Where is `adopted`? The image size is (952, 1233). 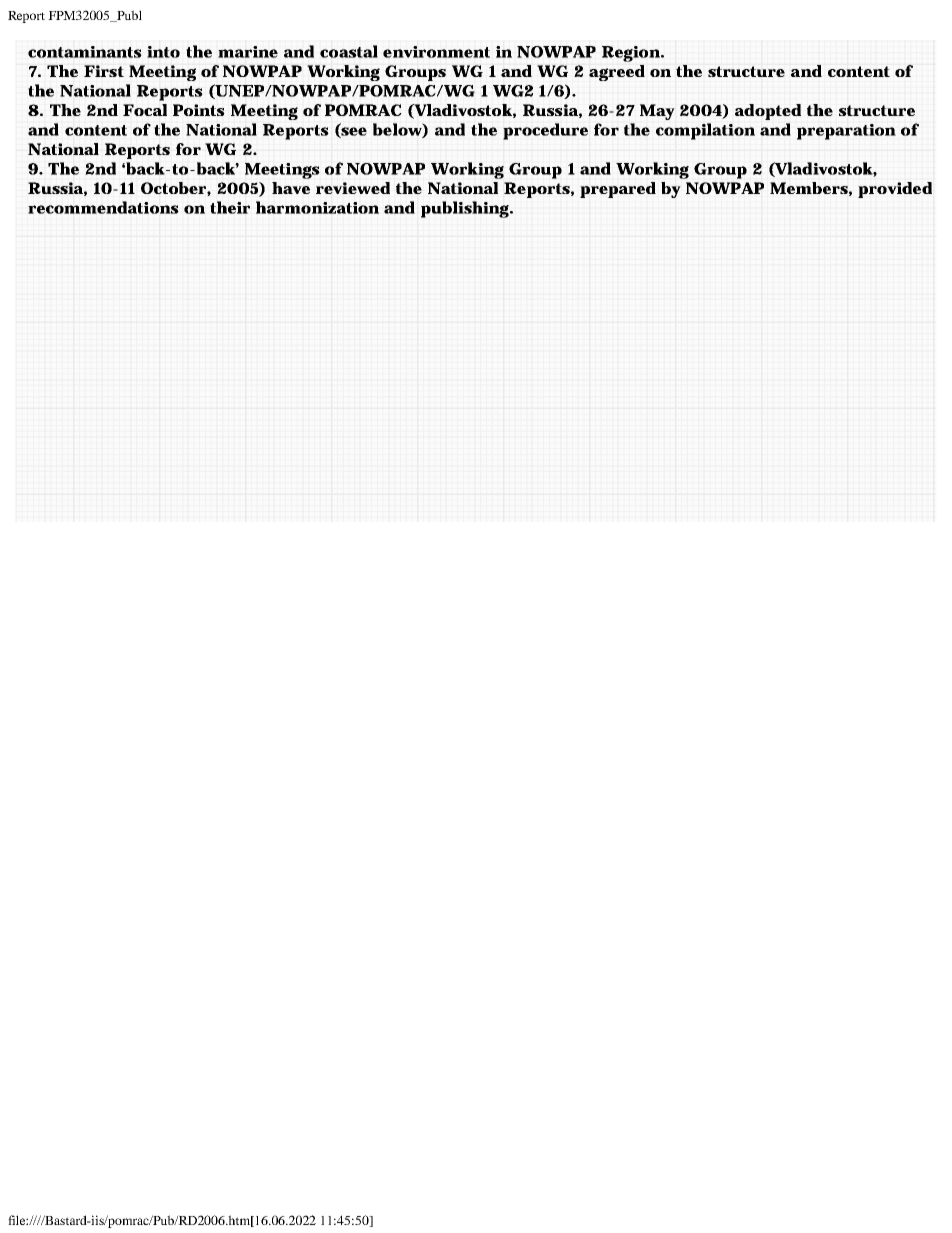 adopted is located at coordinates (768, 112).
